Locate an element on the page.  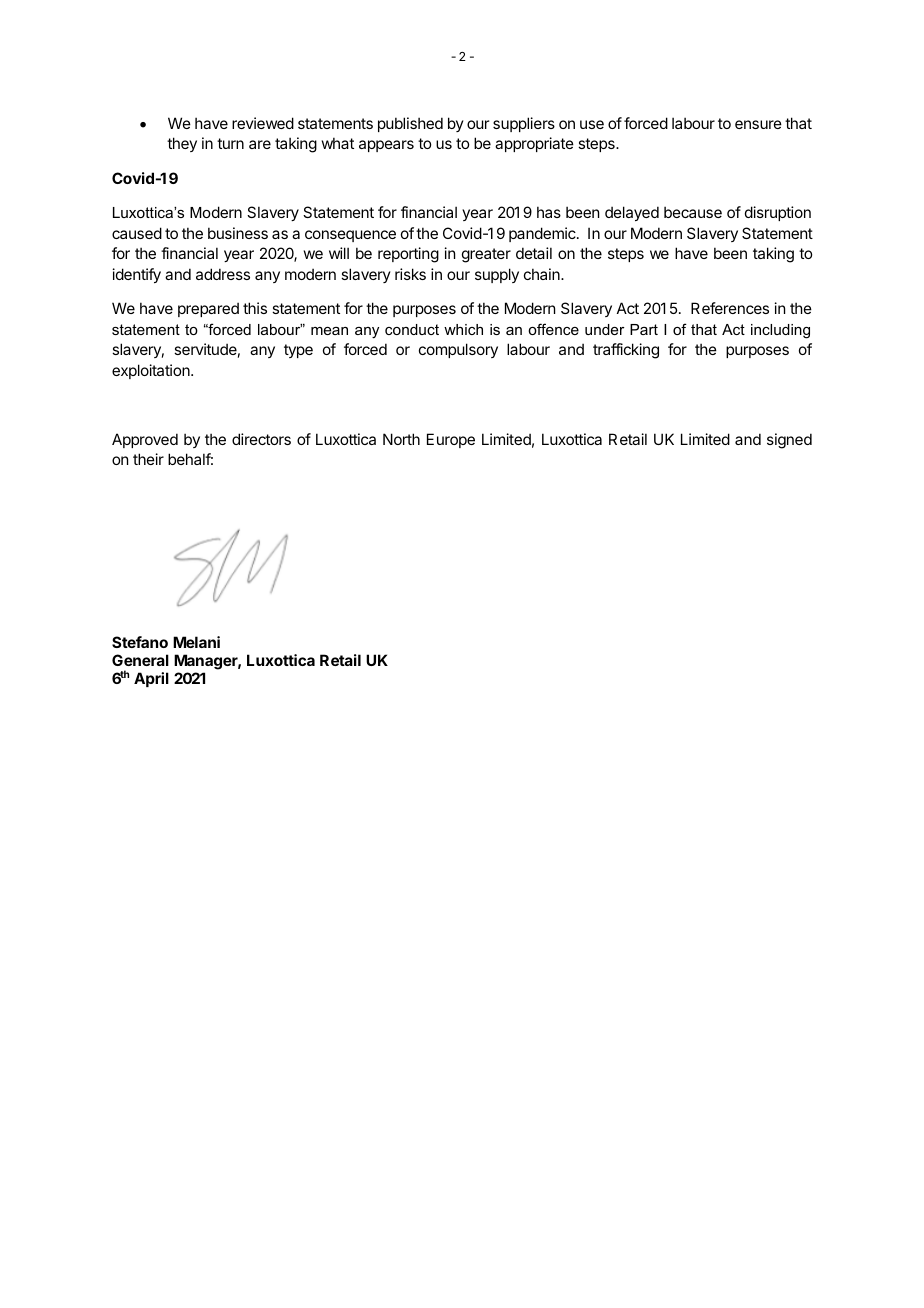
compulsory is located at coordinates (458, 350).
